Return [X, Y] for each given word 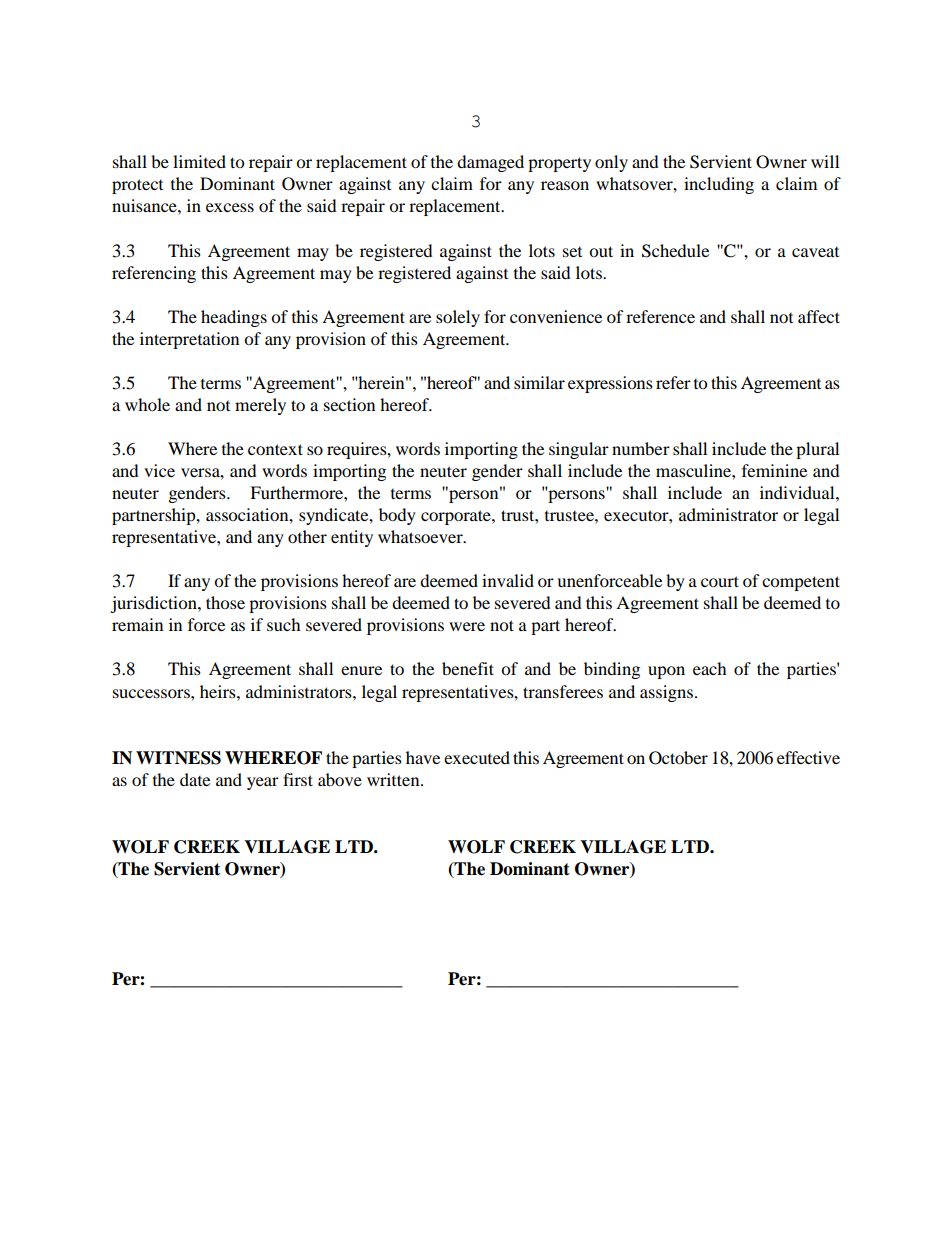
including [719, 185]
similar [539, 382]
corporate [457, 517]
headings [234, 318]
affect [819, 316]
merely [260, 406]
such [284, 624]
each [710, 668]
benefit [468, 668]
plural [817, 450]
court [720, 581]
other [307, 536]
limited [199, 161]
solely [458, 318]
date [195, 779]
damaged [490, 163]
